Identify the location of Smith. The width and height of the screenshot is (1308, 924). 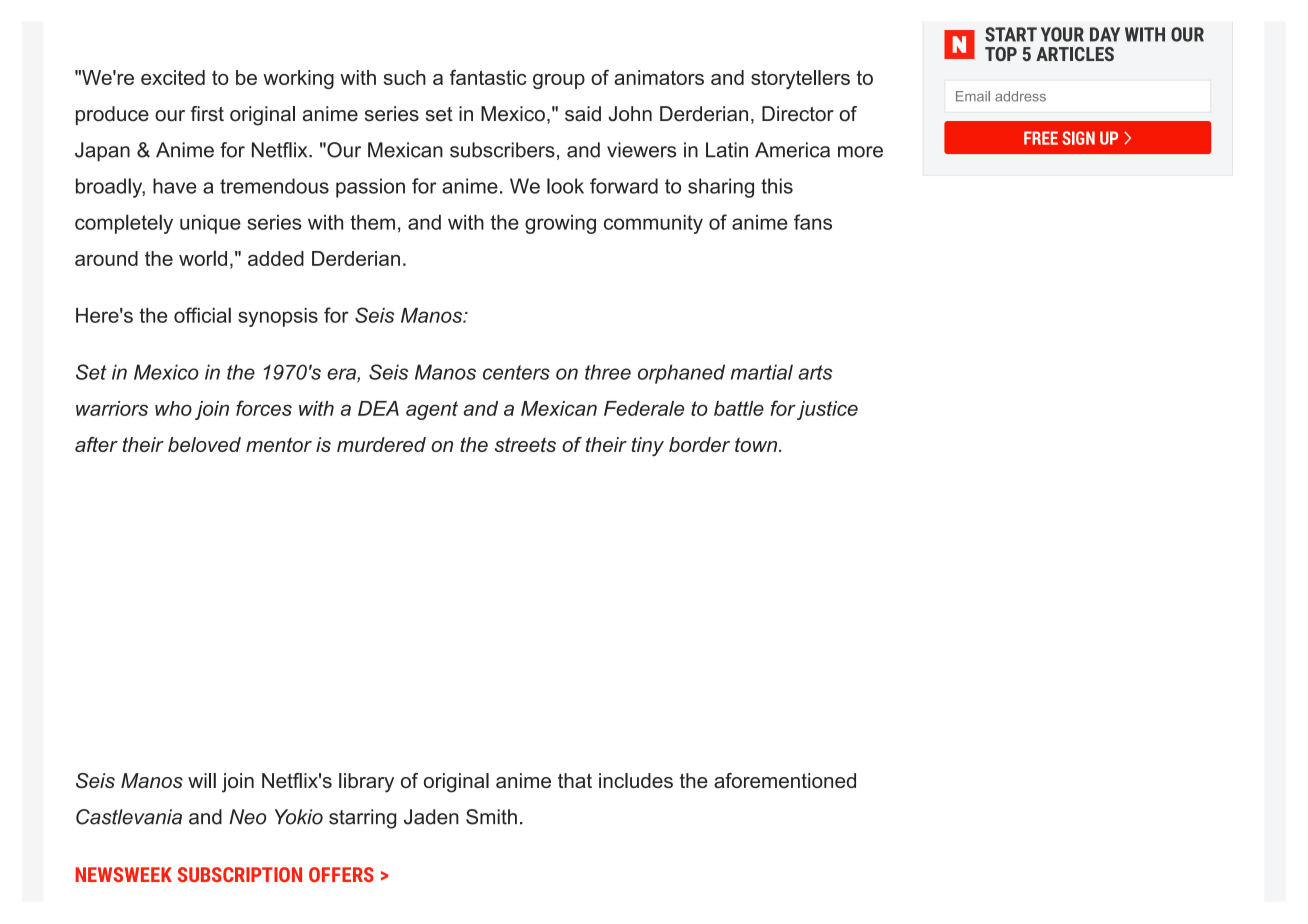
(491, 817).
